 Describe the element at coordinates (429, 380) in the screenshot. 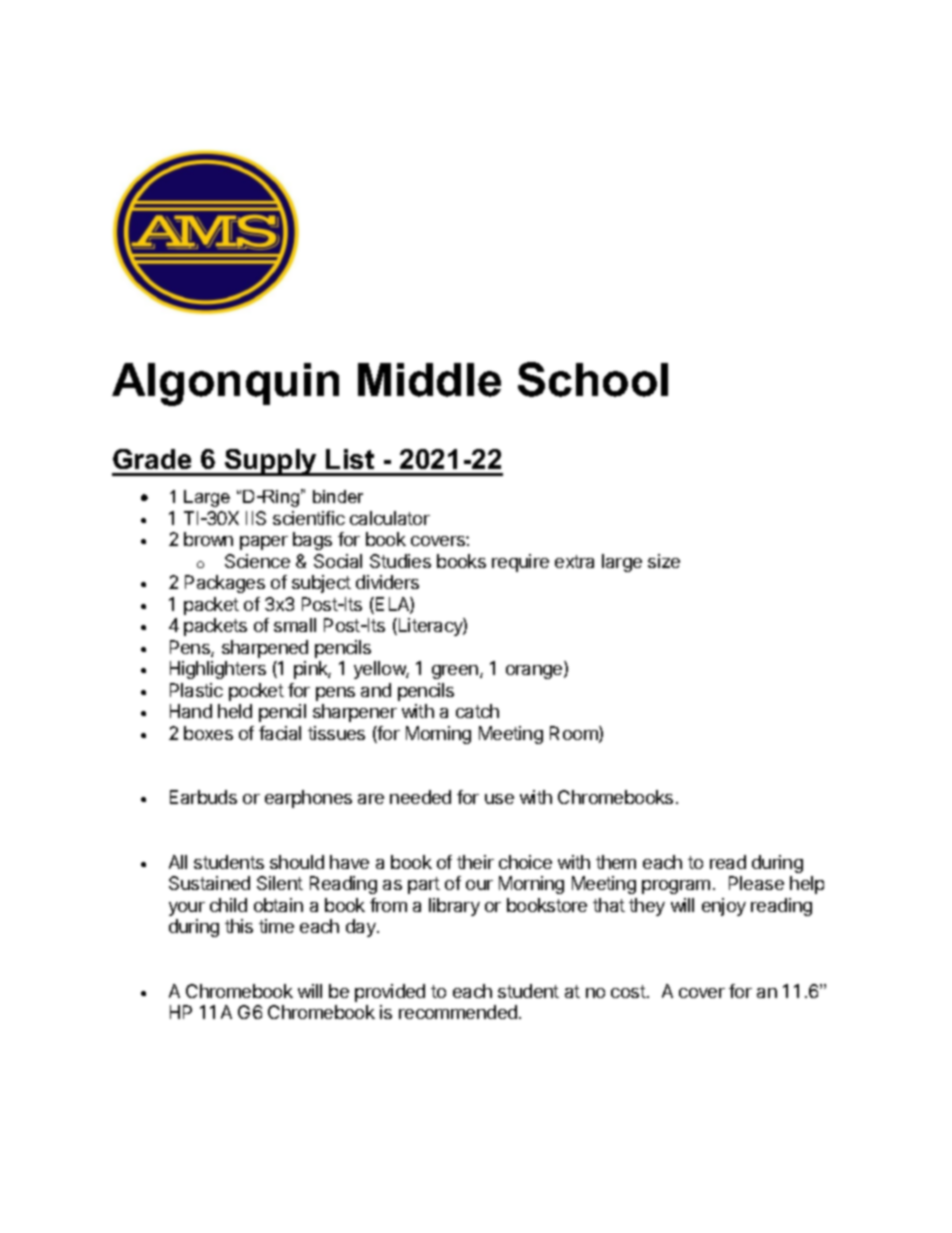

I see `Middle` at that location.
